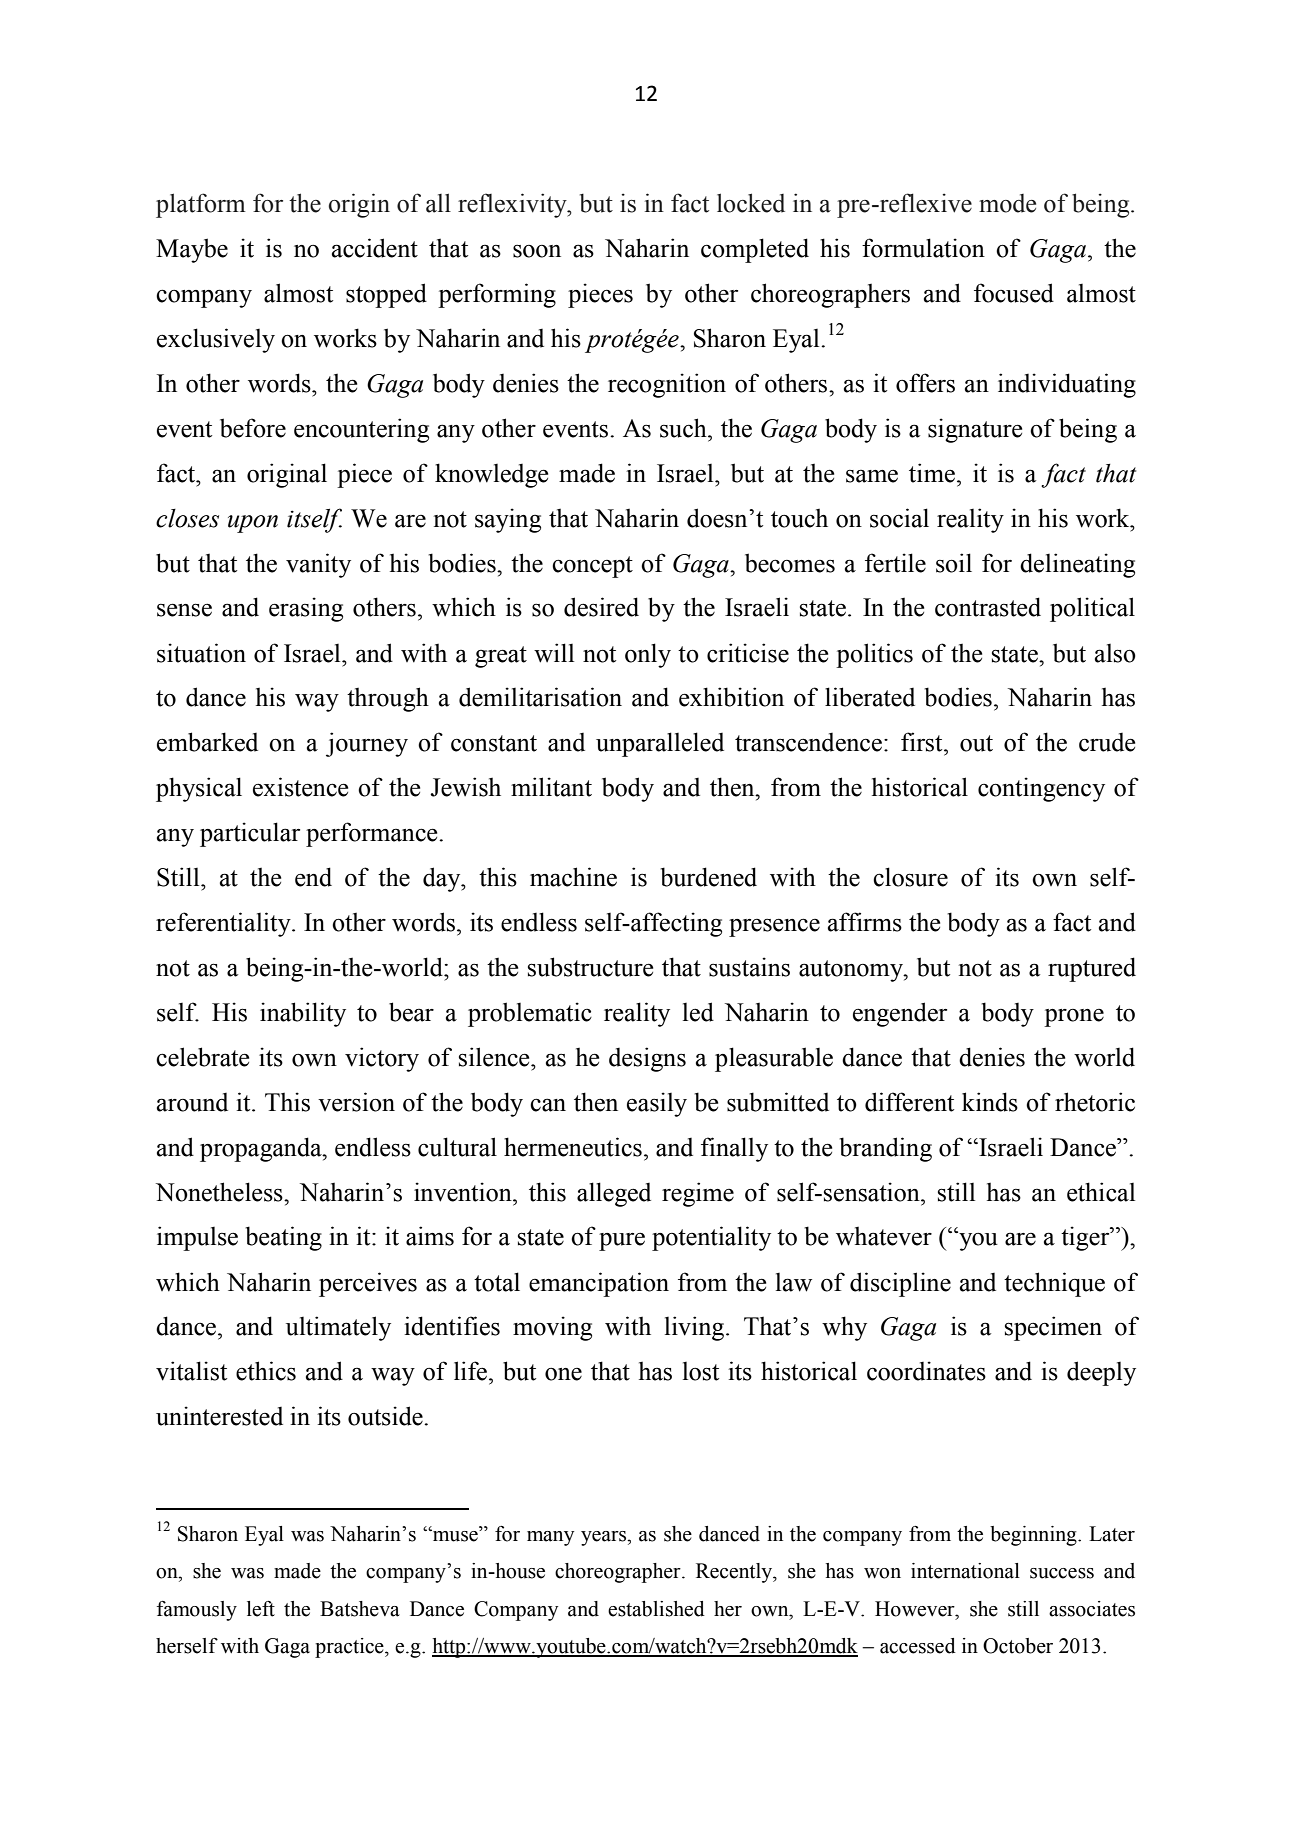 Image resolution: width=1292 pixels, height=1827 pixels. I want to click on erasing, so click(306, 609).
